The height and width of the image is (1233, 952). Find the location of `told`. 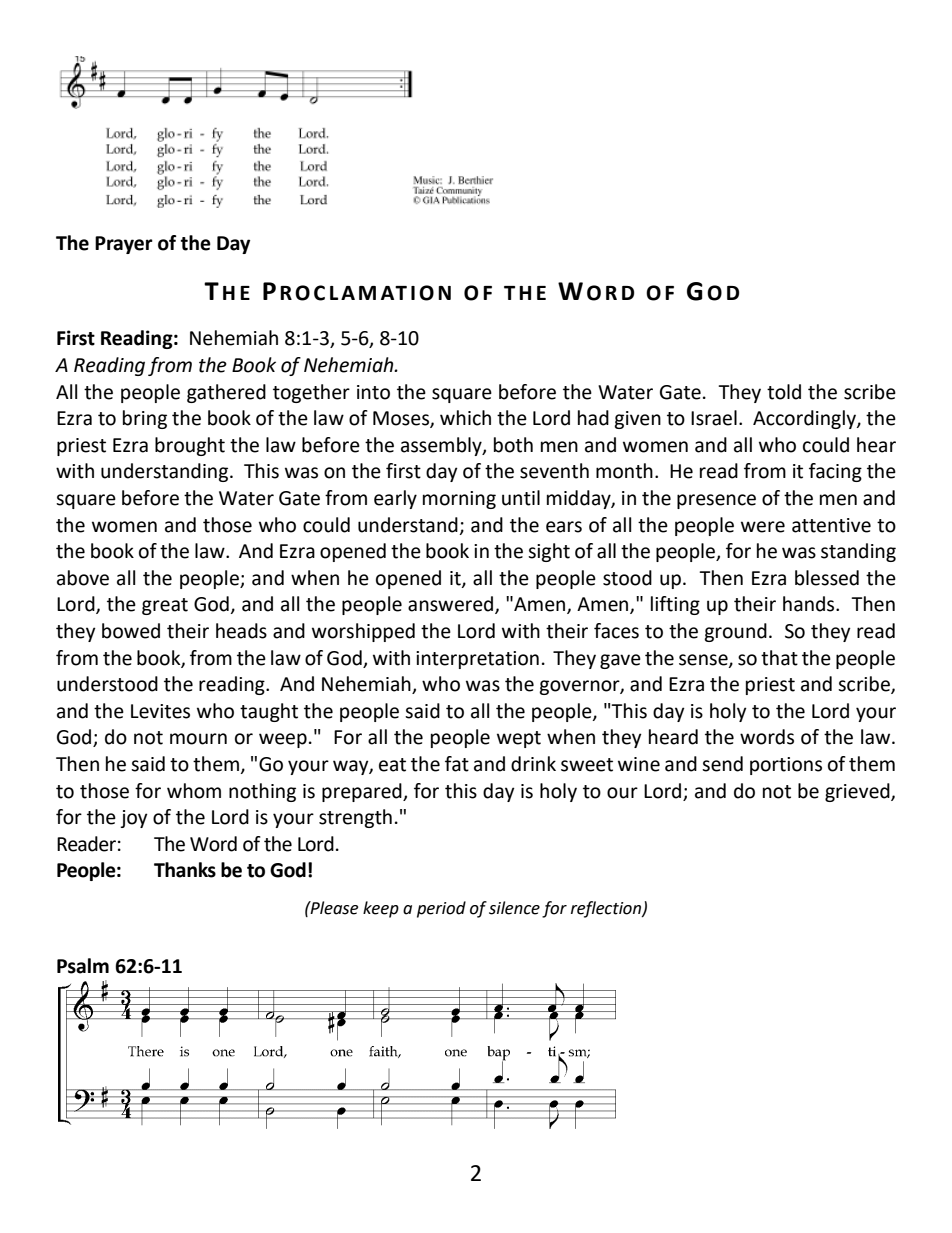

told is located at coordinates (784, 392).
